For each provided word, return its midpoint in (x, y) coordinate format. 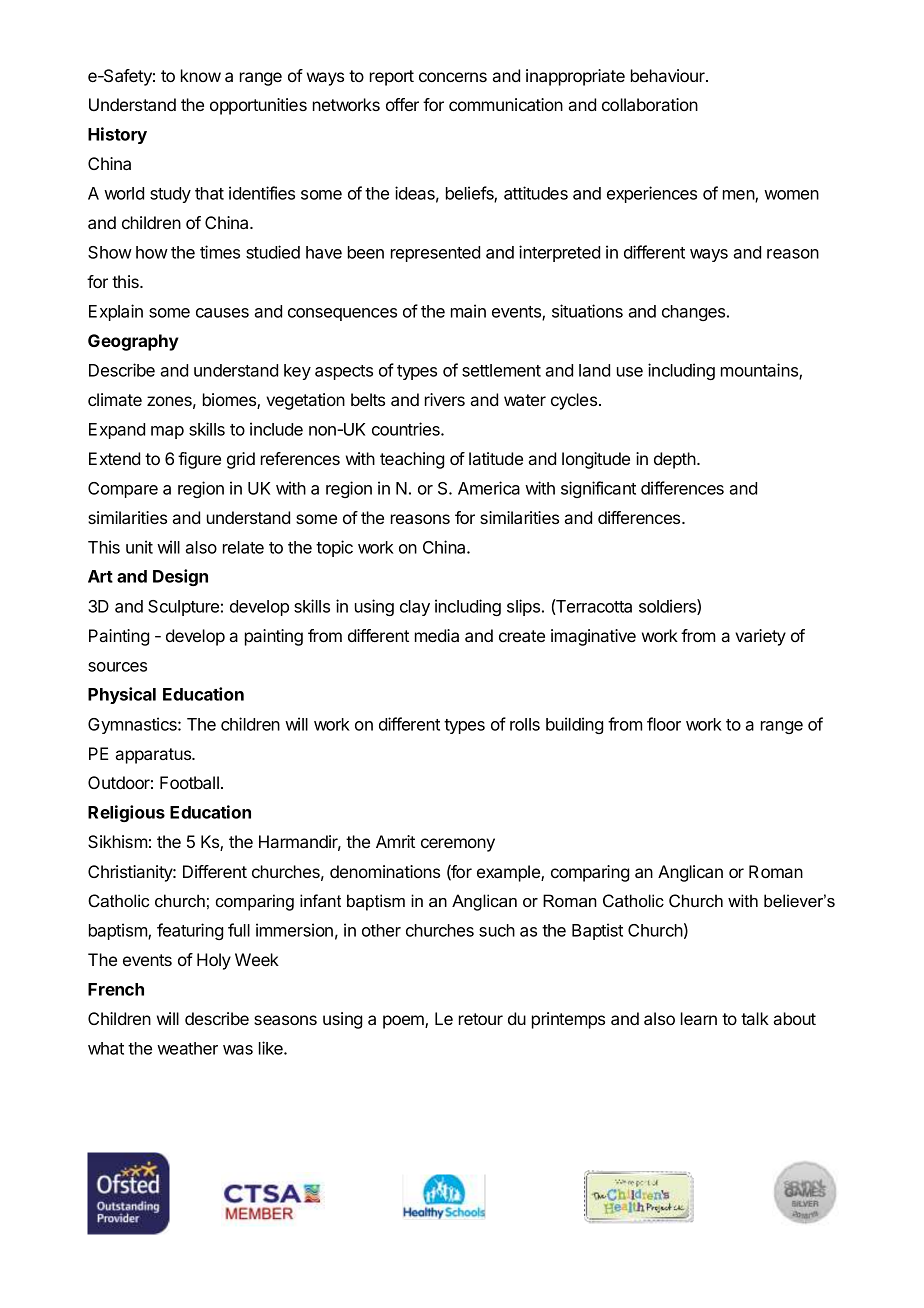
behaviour (669, 75)
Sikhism (117, 841)
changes (695, 313)
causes (222, 313)
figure (199, 460)
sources (117, 667)
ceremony (458, 845)
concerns (453, 77)
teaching (412, 460)
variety (760, 637)
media (437, 635)
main (468, 311)
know (201, 75)
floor (664, 724)
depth (675, 460)
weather (187, 1048)
